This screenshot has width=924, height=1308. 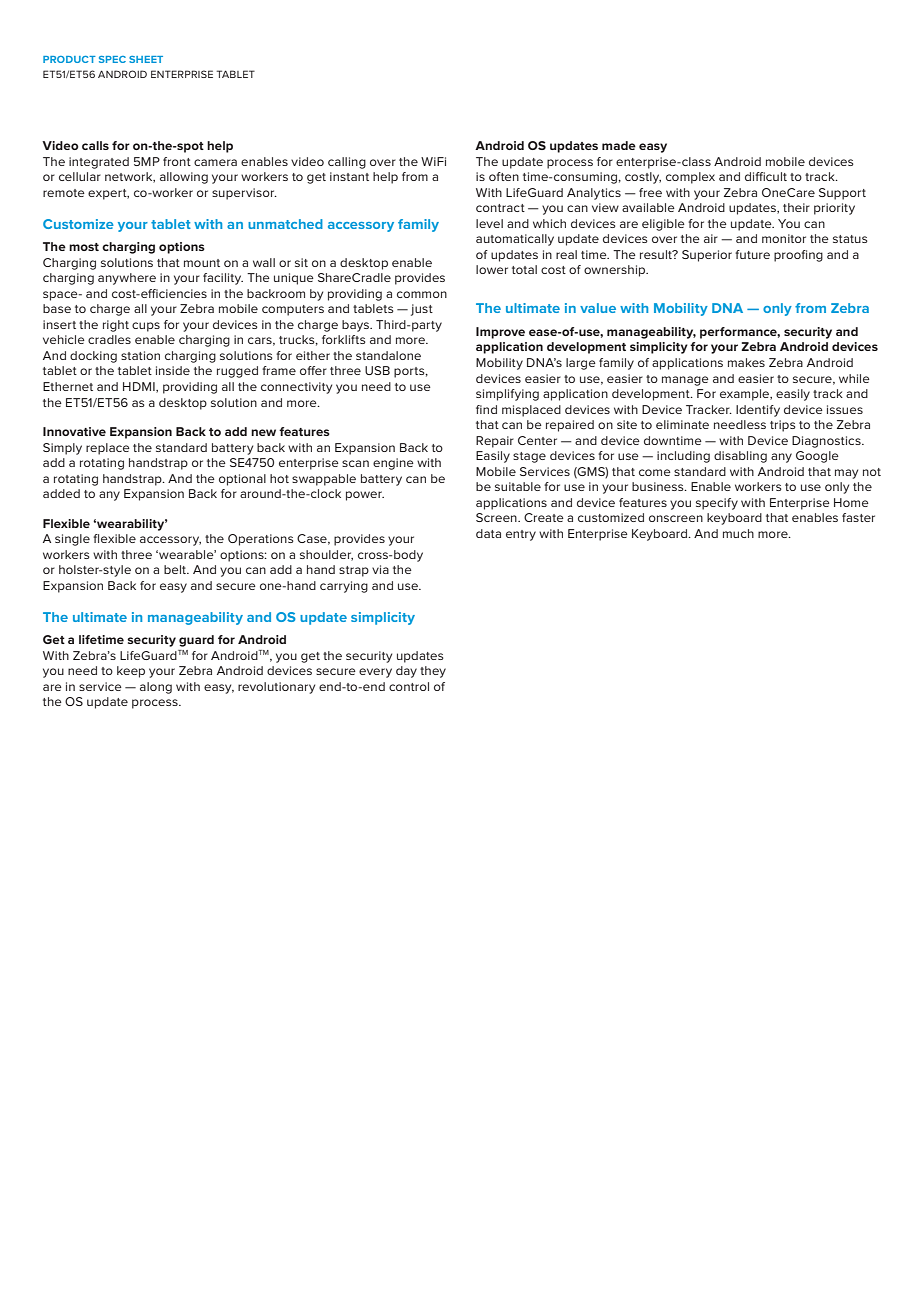 I want to click on keep, so click(x=131, y=672).
